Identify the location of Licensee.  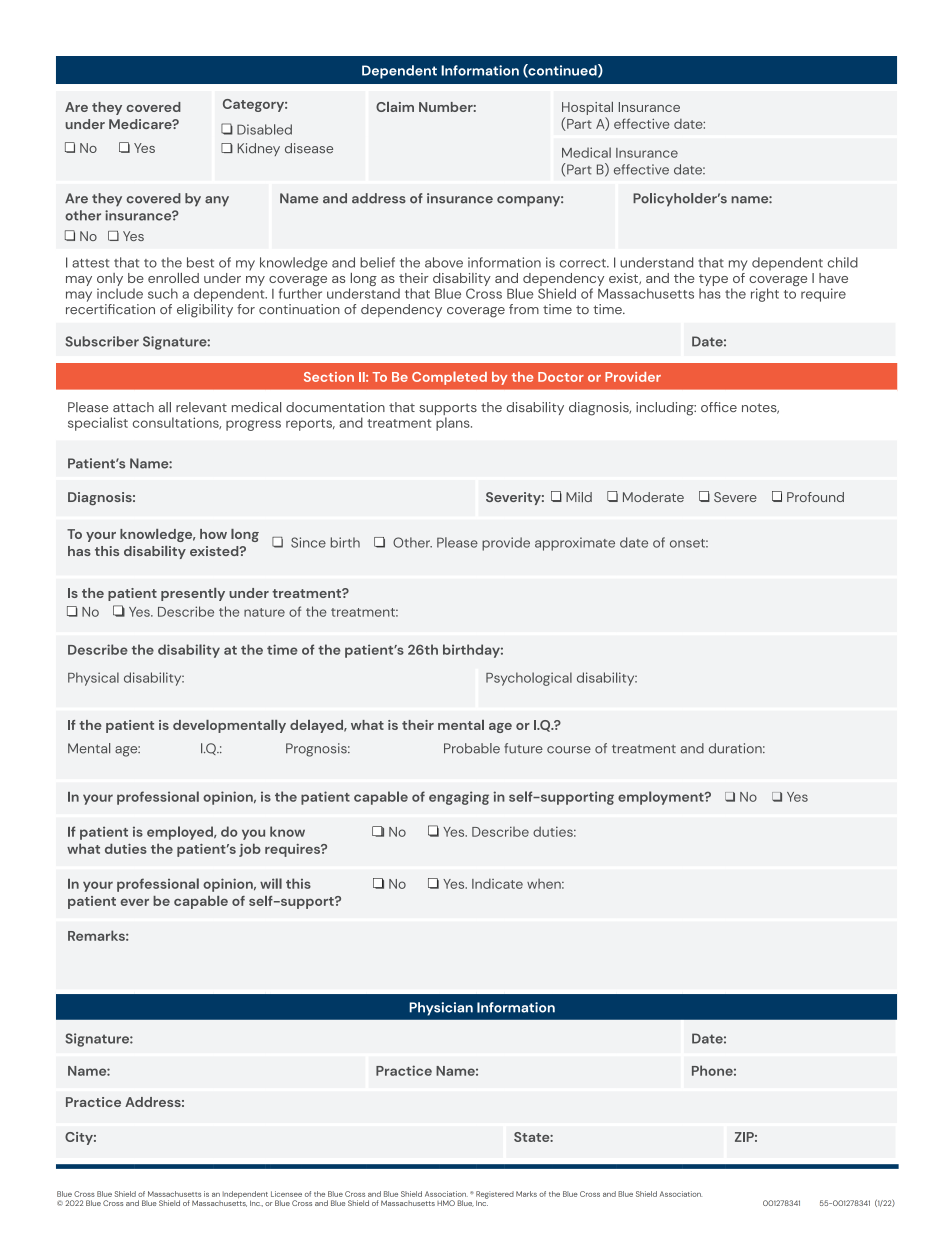
(286, 1194).
